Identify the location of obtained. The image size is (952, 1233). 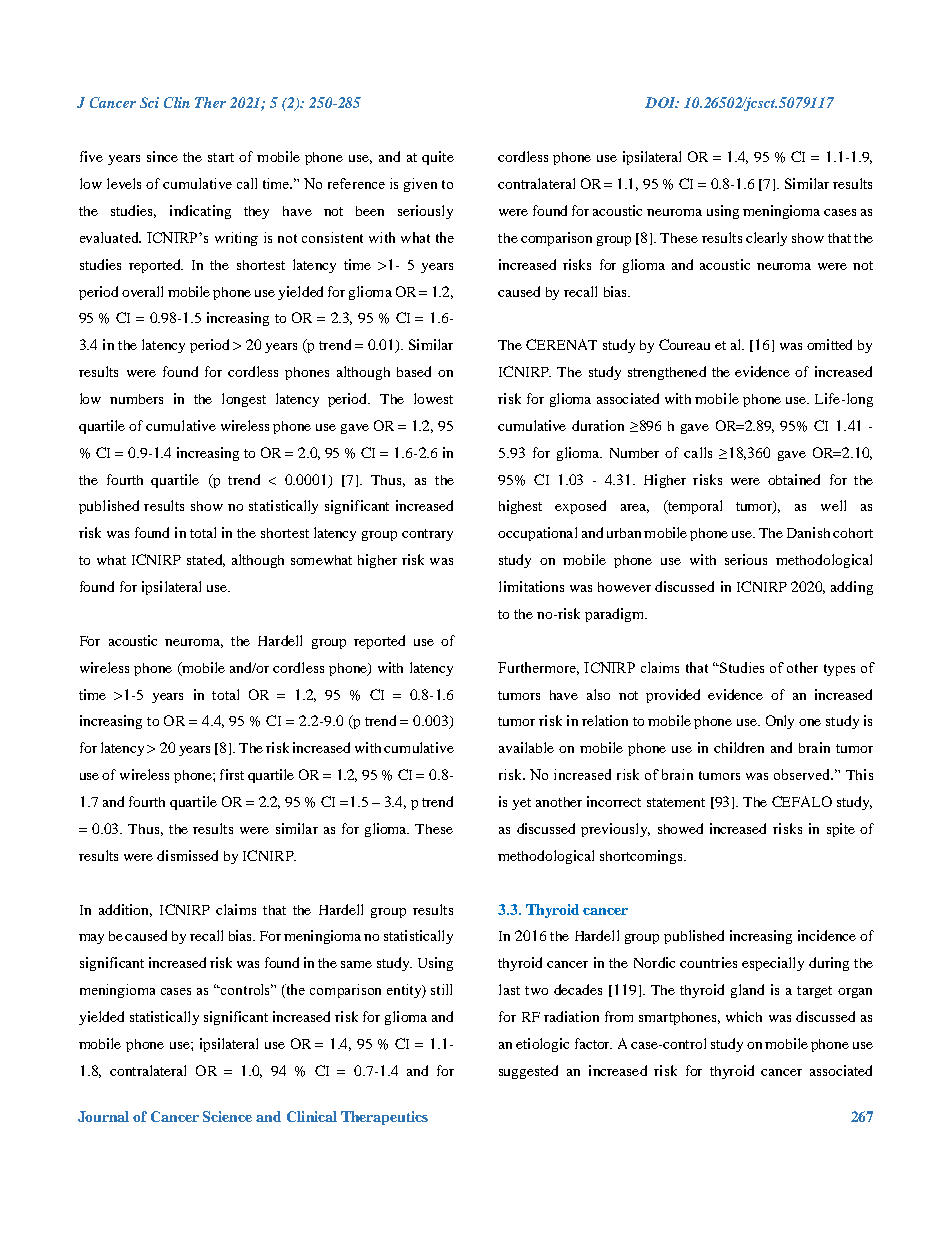
(794, 479).
